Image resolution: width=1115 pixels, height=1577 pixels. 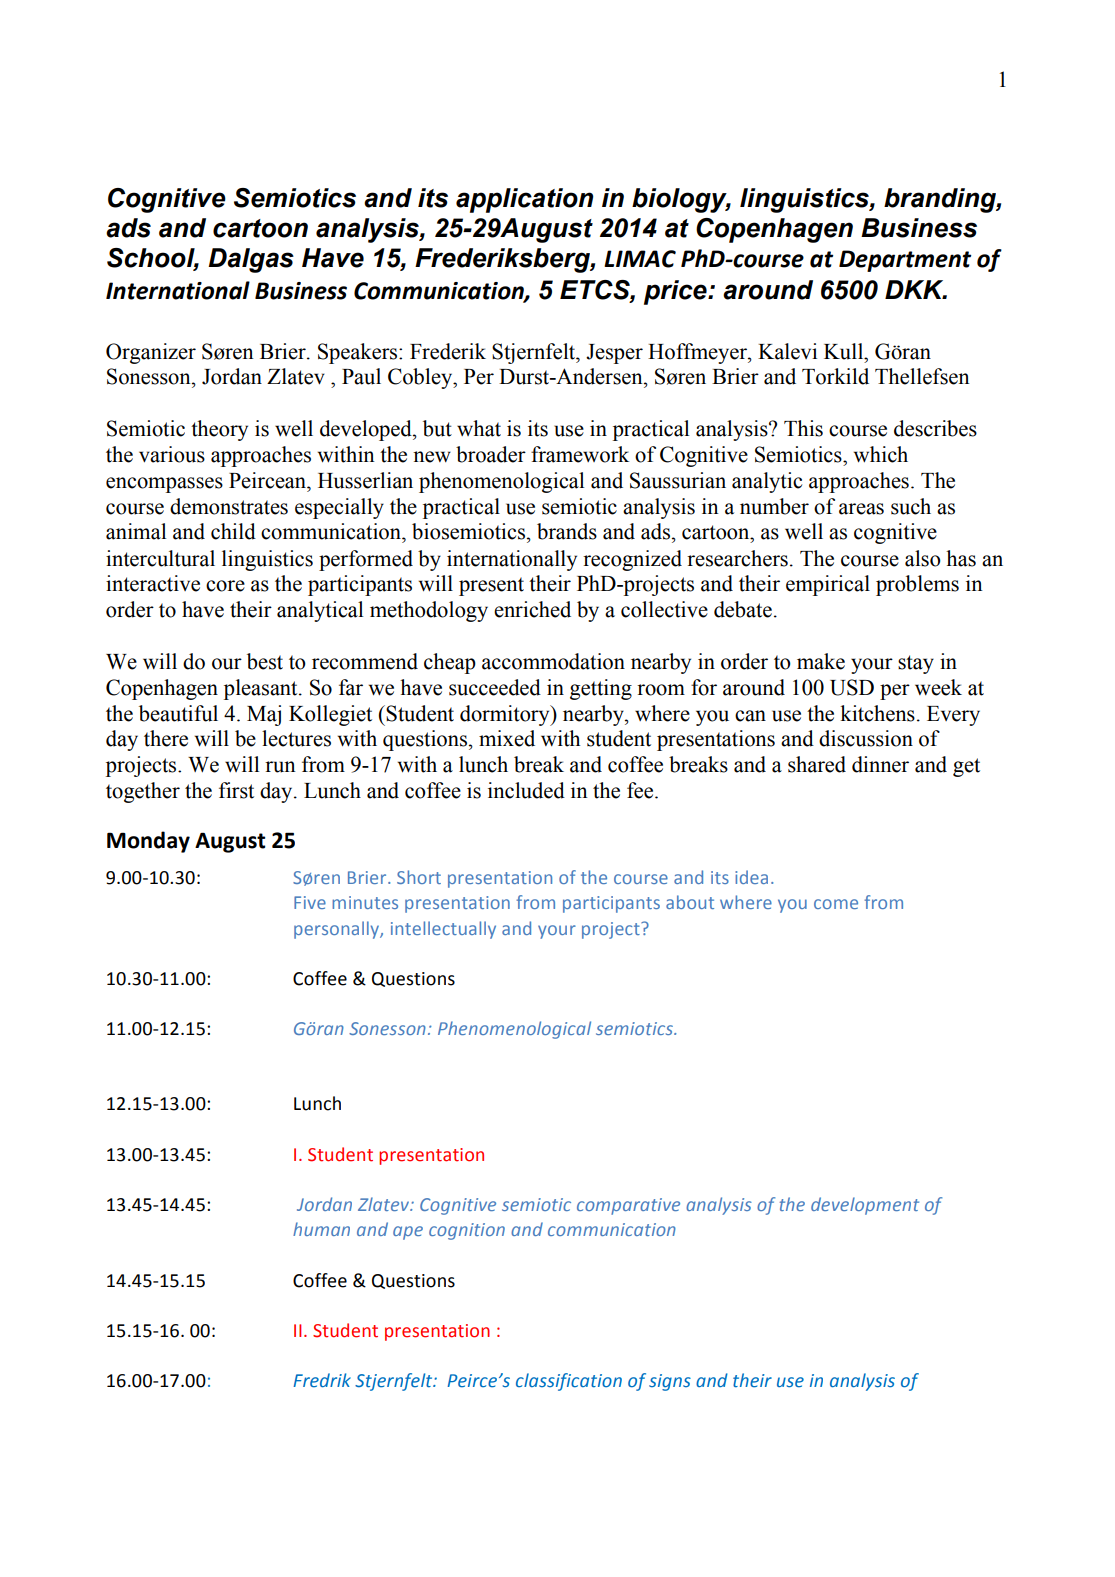 What do you see at coordinates (828, 585) in the image?
I see `empirical` at bounding box center [828, 585].
